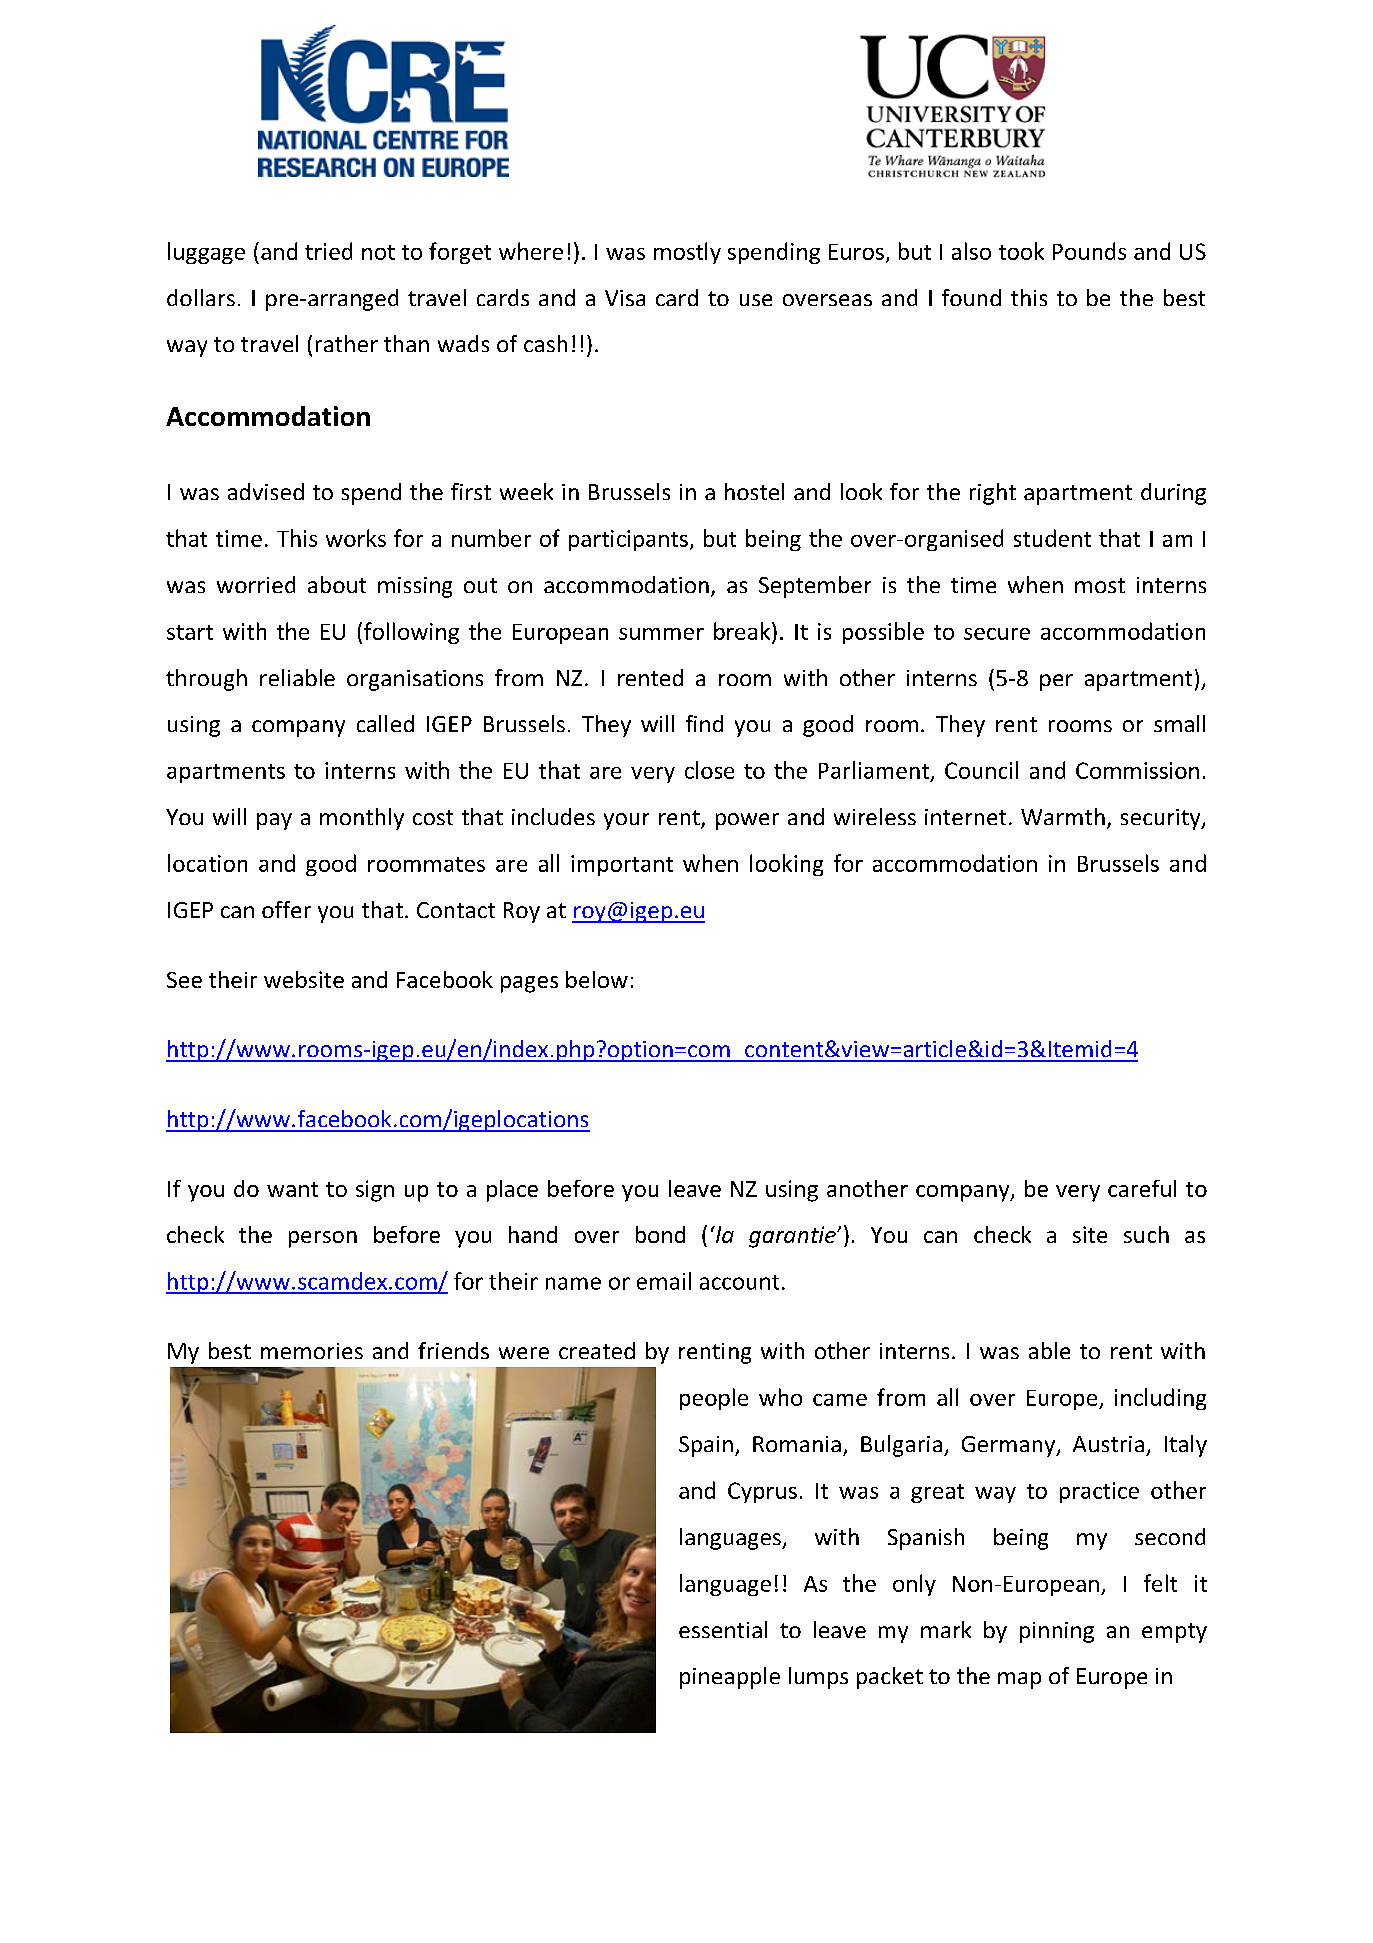 This screenshot has height=1943, width=1373. I want to click on bond, so click(660, 1234).
